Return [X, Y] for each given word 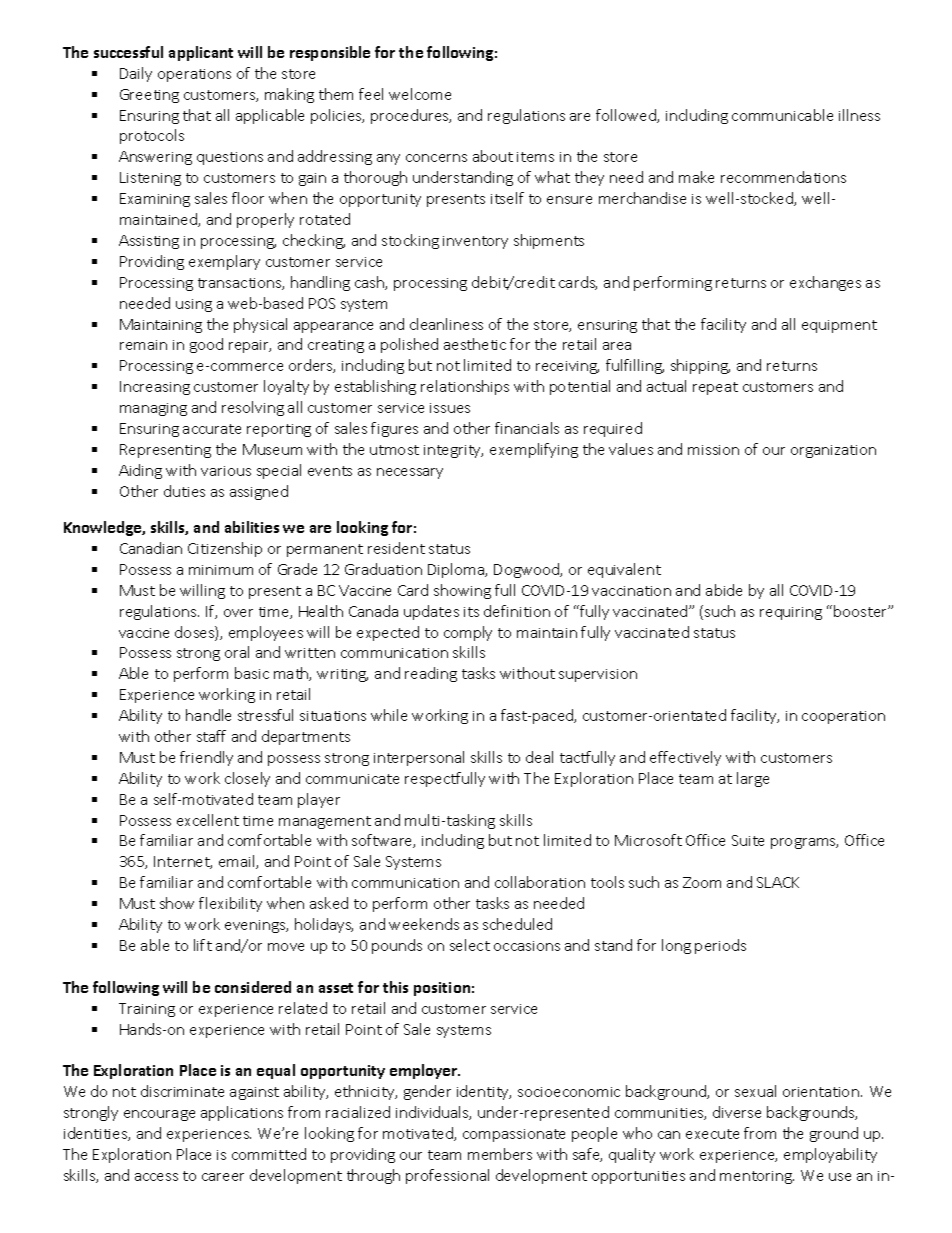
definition [517, 611]
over [238, 613]
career [223, 1177]
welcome [420, 94]
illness [859, 115]
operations [194, 75]
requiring [791, 613]
